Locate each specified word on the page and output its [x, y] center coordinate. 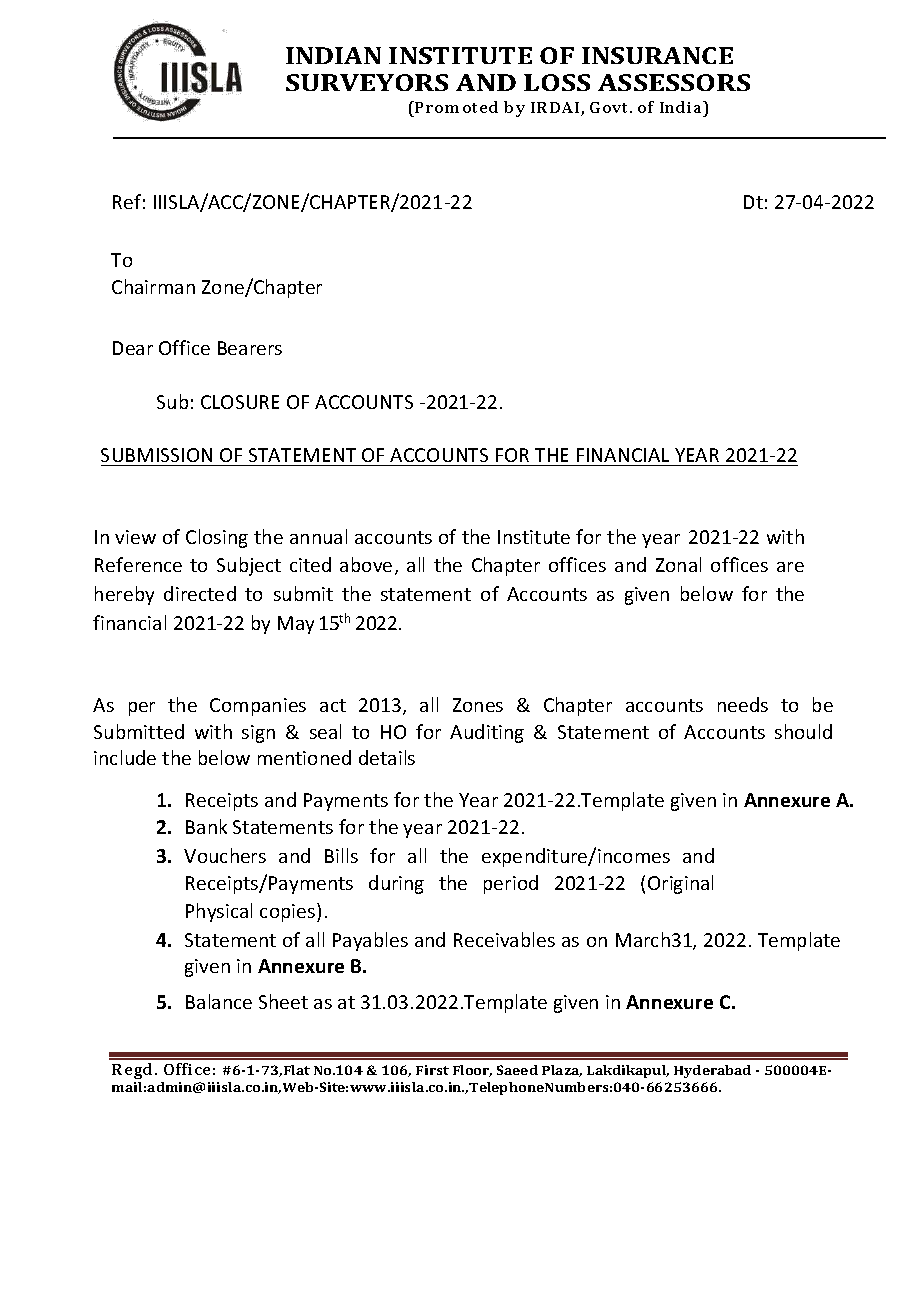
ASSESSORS [674, 82]
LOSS [557, 82]
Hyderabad [712, 1071]
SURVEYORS [367, 82]
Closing [217, 538]
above [366, 564]
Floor [472, 1071]
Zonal [678, 564]
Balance [219, 1001]
